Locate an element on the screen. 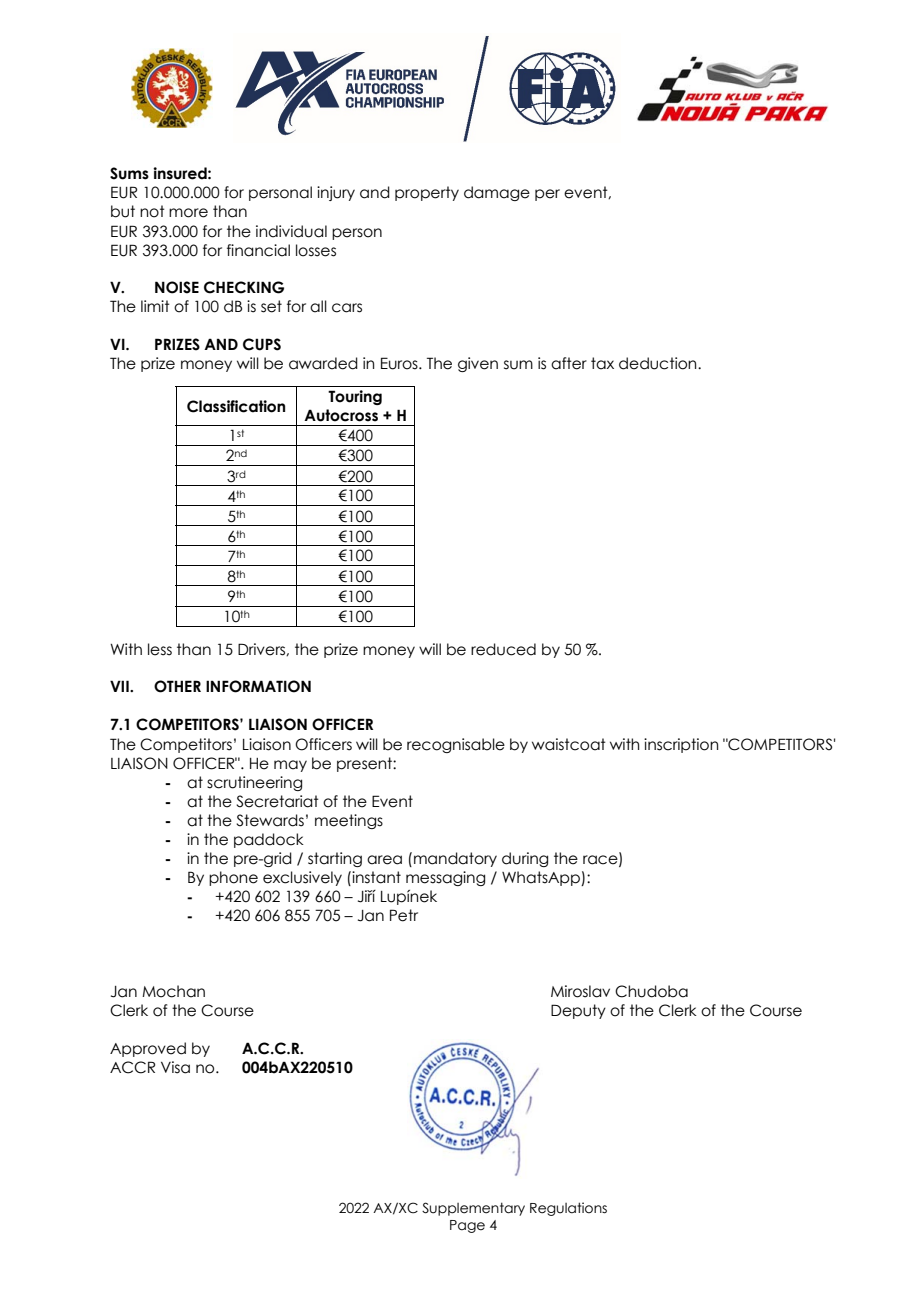 The height and width of the screenshot is (1308, 924). Regulations is located at coordinates (568, 1209).
